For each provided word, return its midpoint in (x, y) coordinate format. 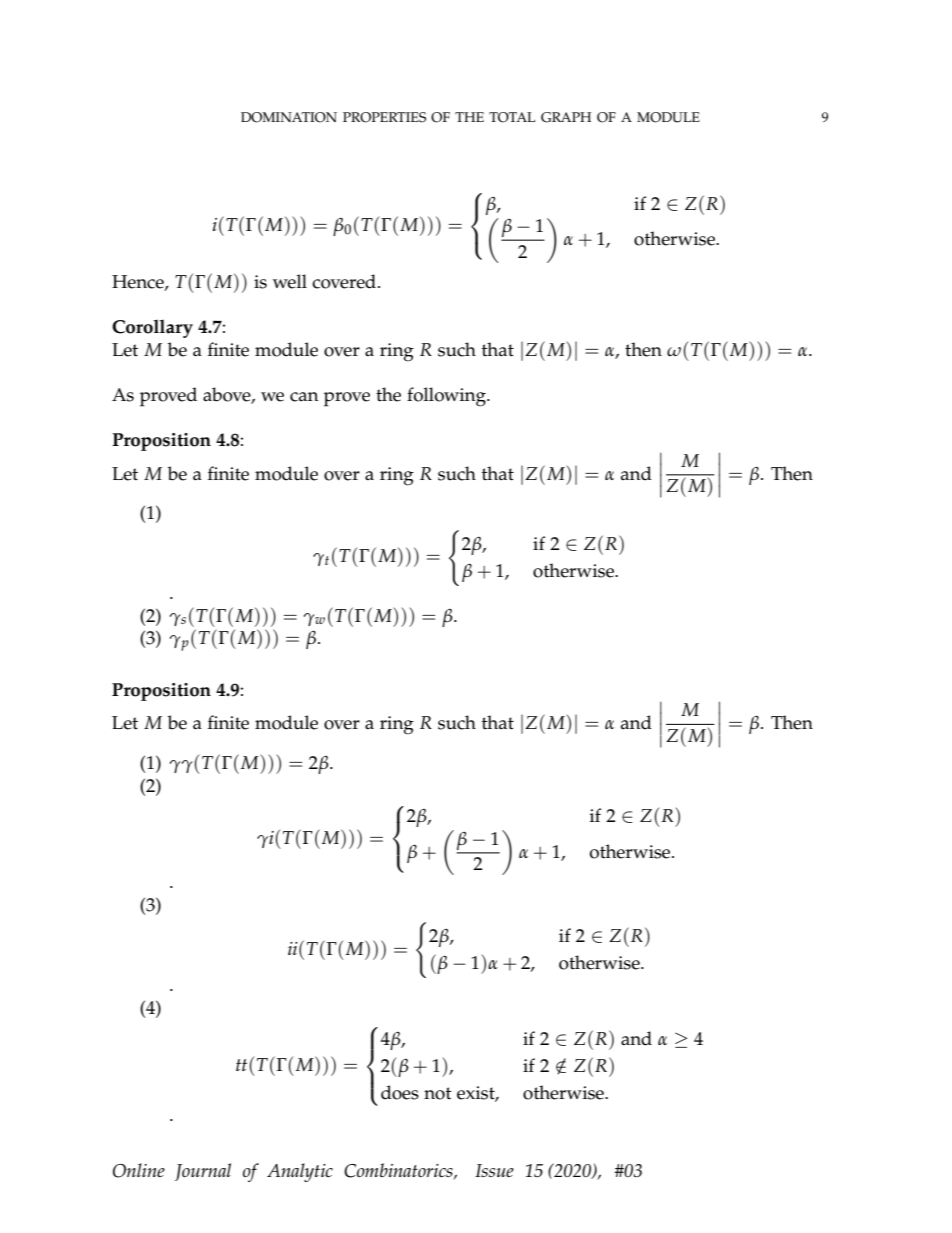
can (304, 397)
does (400, 1092)
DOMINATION (289, 117)
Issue (494, 1170)
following (447, 397)
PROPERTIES (384, 117)
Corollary (152, 328)
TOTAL (512, 117)
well (290, 281)
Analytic (300, 1172)
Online (139, 1170)
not (438, 1093)
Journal (203, 1172)
